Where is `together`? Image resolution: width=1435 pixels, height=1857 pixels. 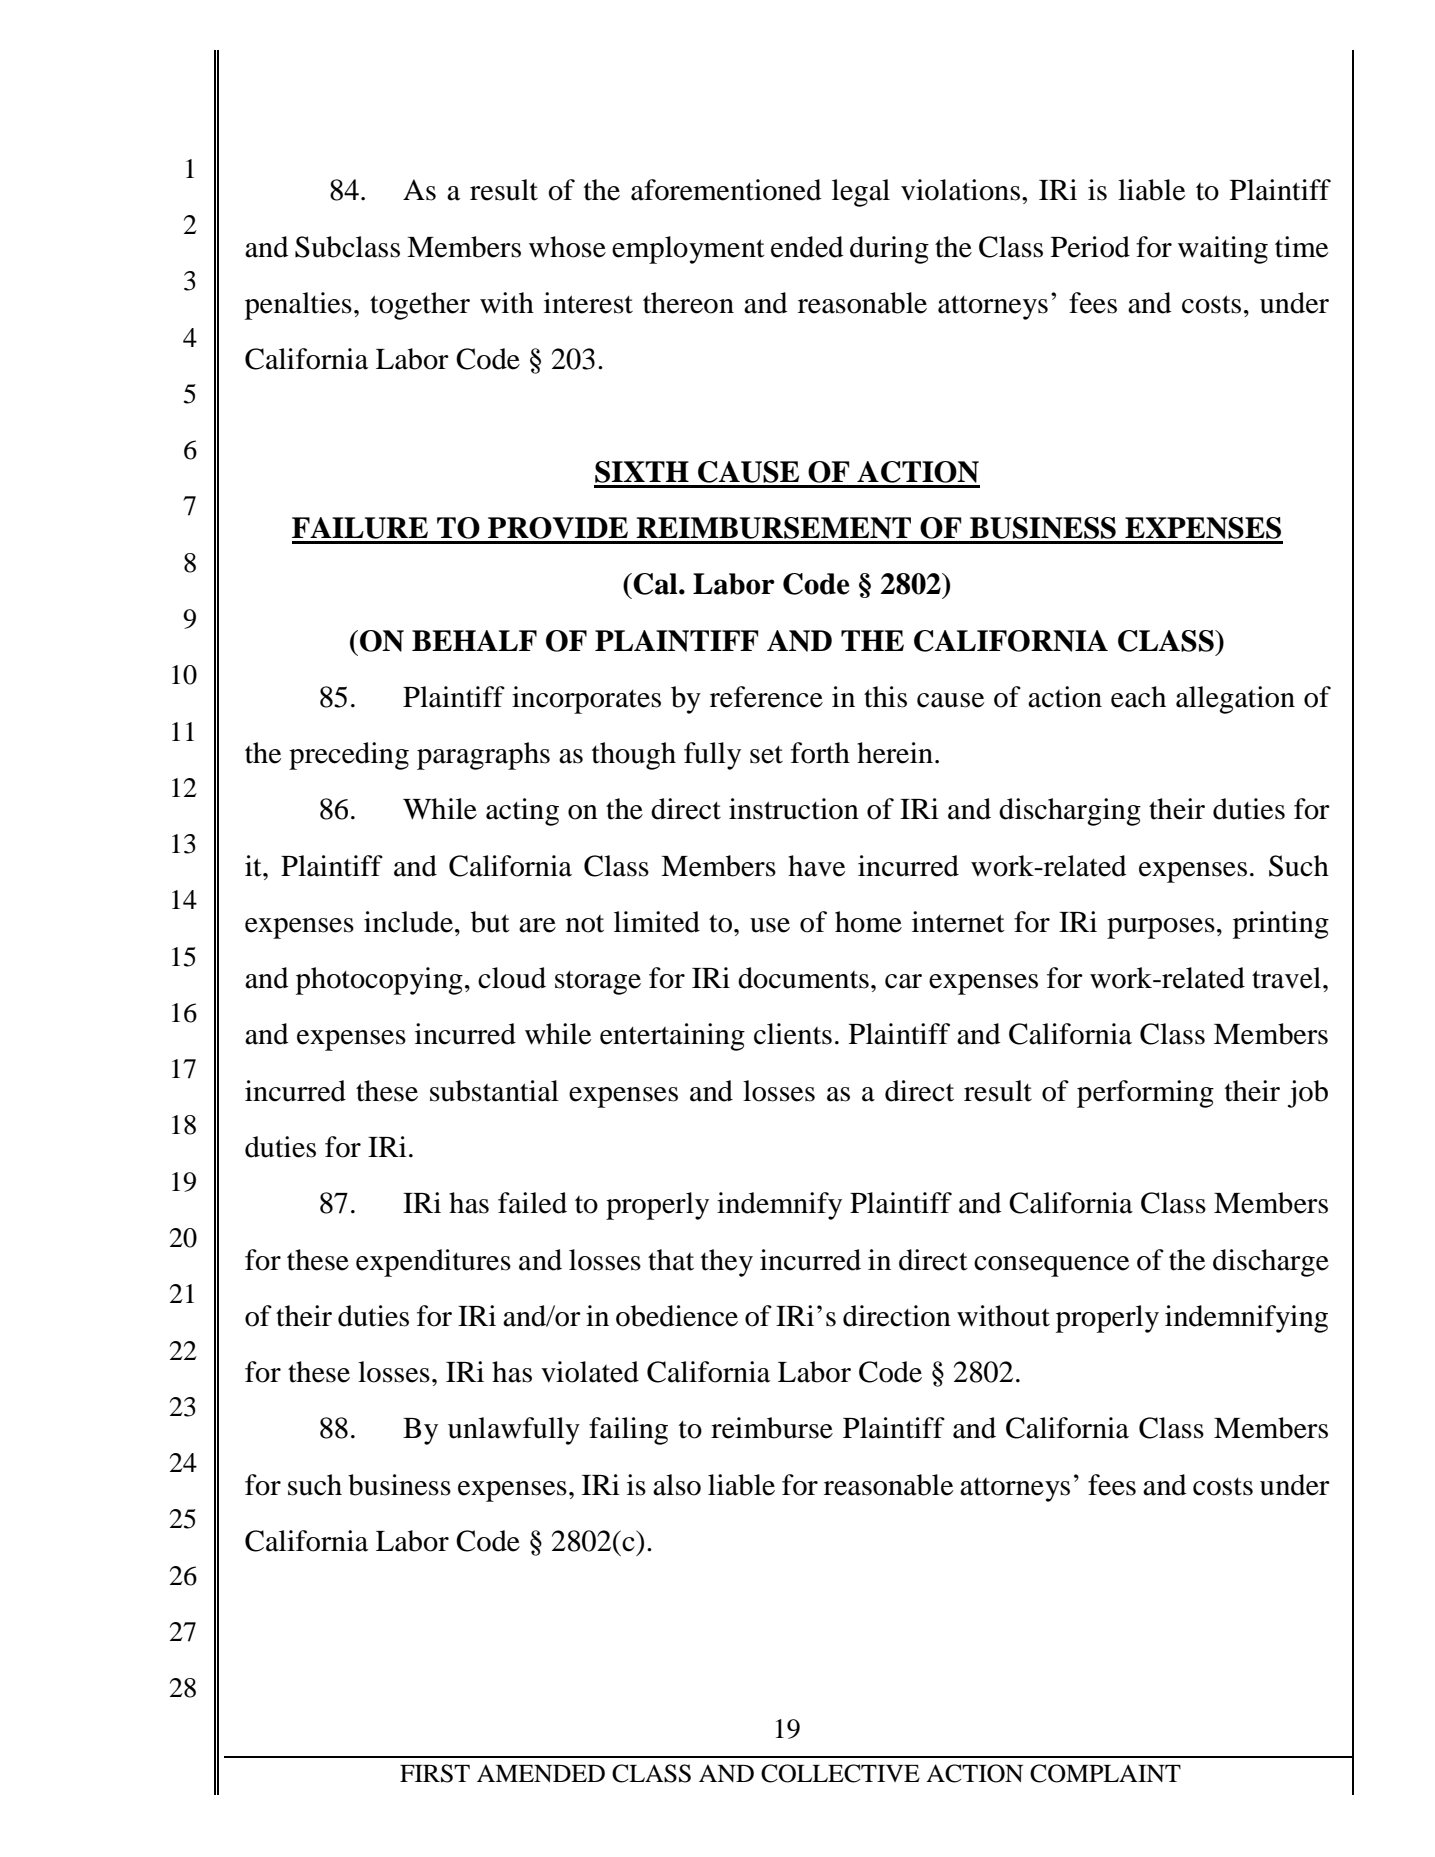 together is located at coordinates (420, 306).
